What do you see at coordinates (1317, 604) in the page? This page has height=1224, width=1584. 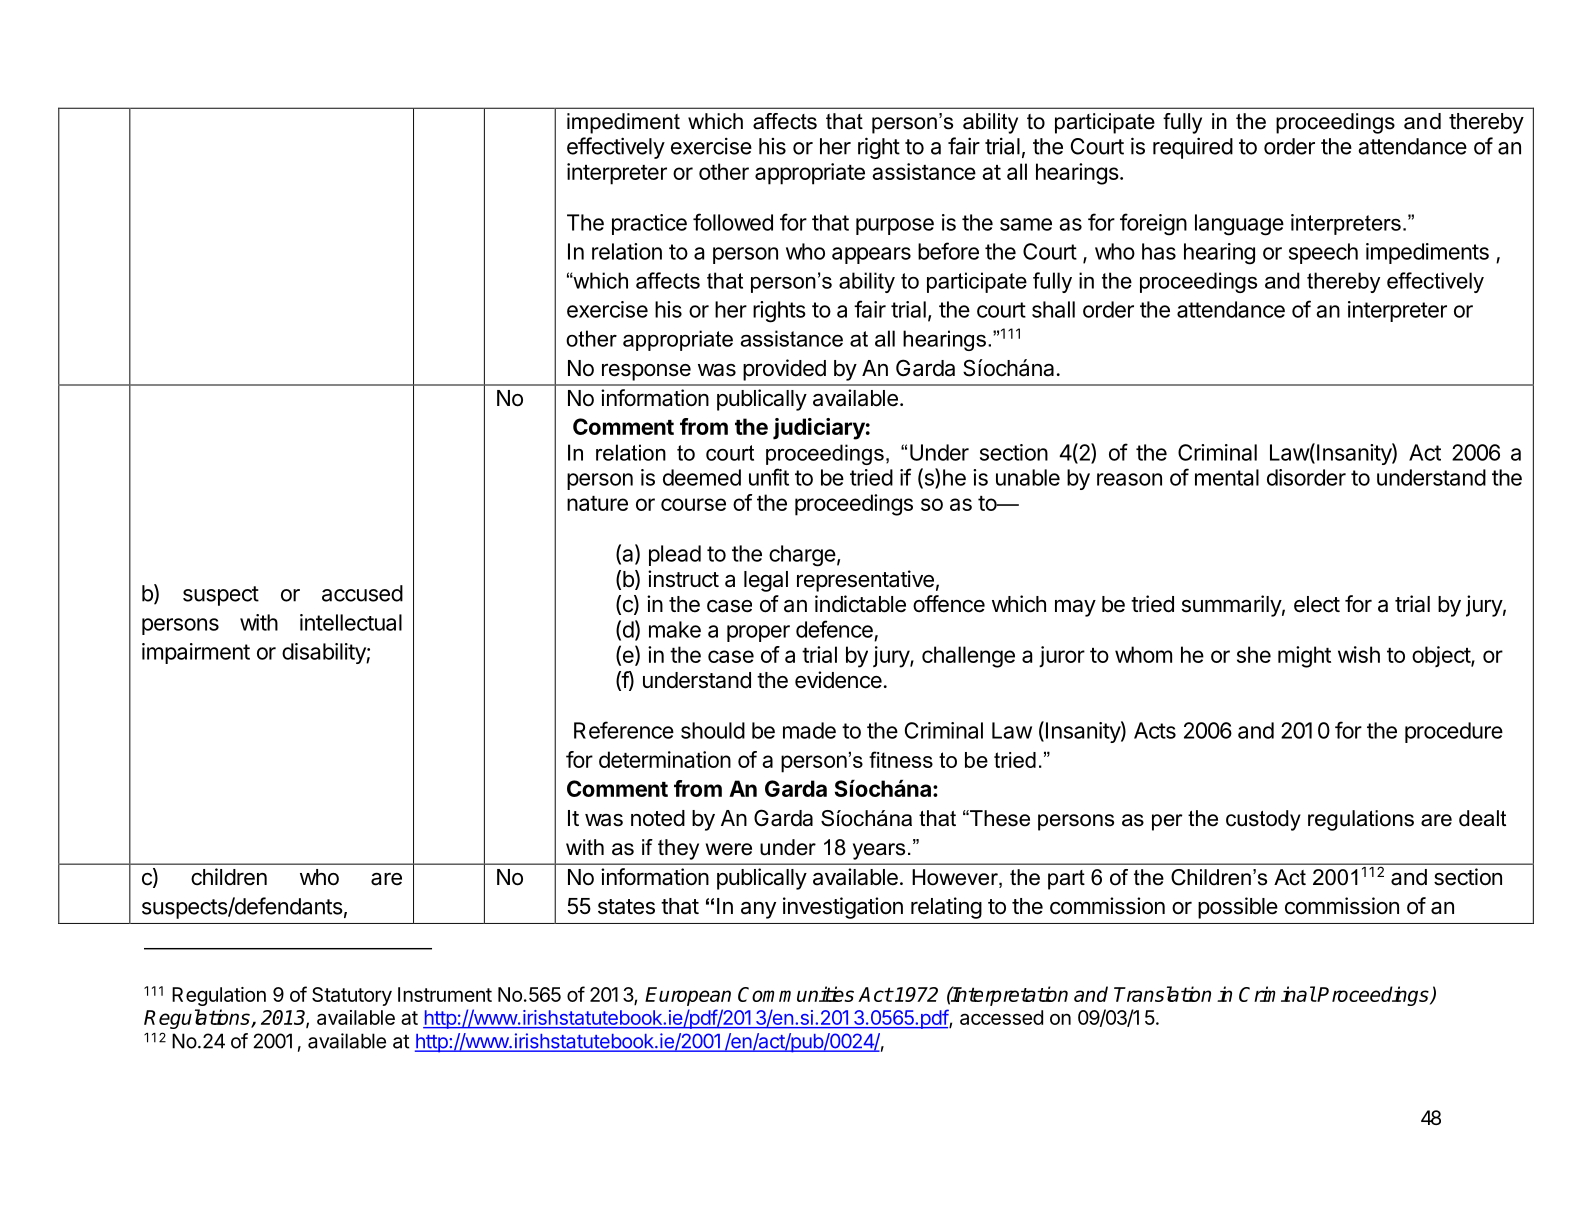 I see `elect` at bounding box center [1317, 604].
